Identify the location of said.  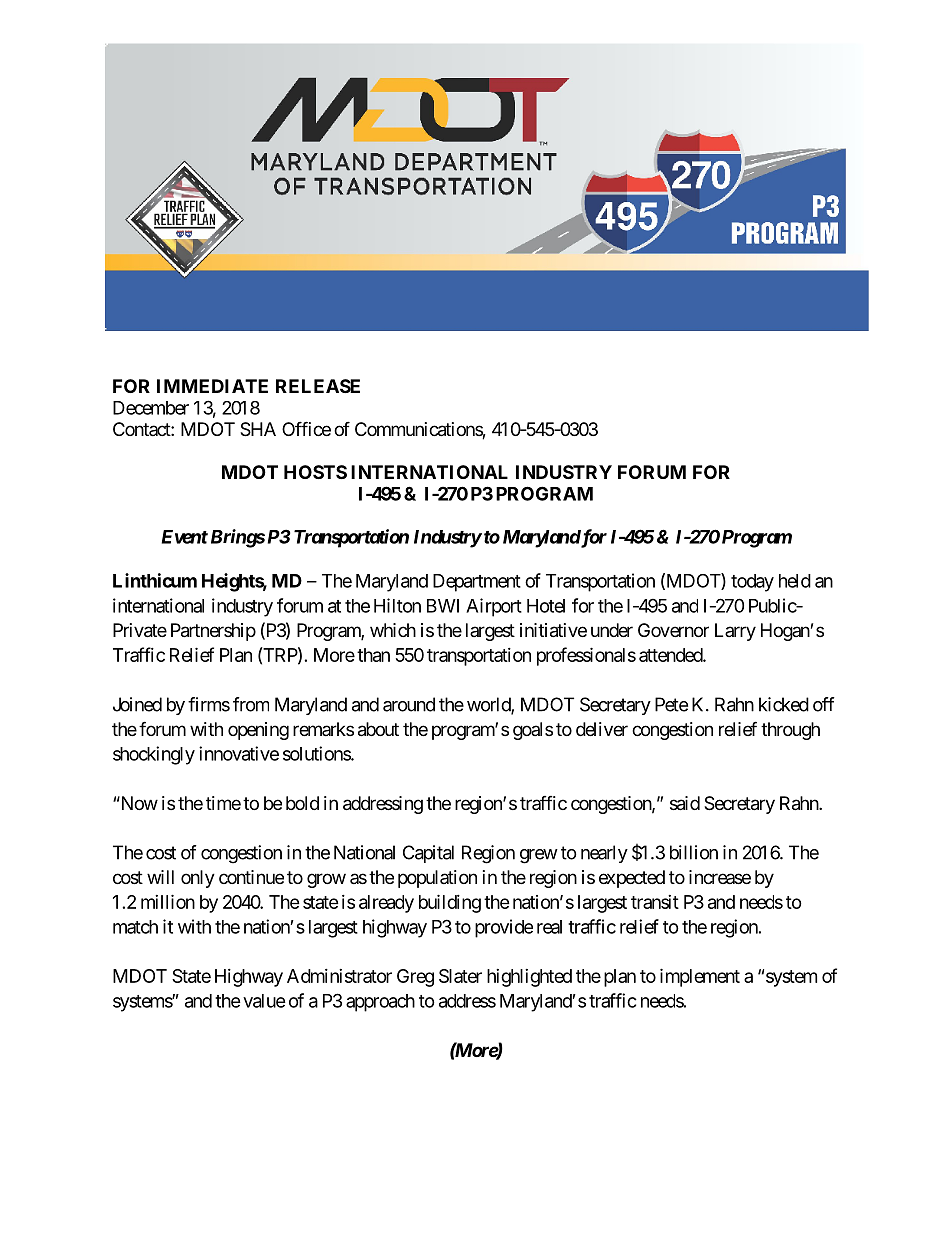
(685, 803).
